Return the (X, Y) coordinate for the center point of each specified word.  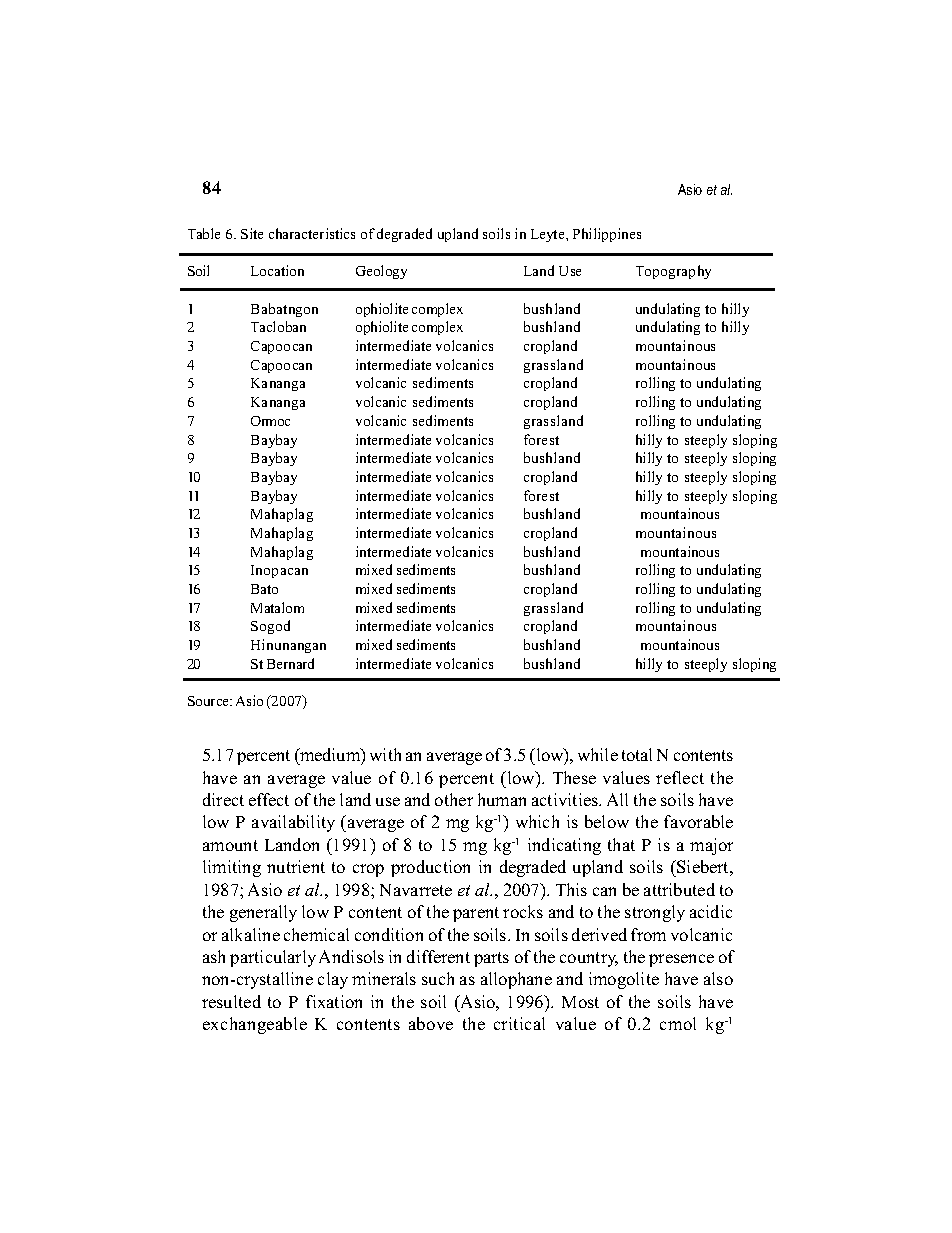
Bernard (290, 663)
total (637, 754)
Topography (673, 272)
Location (277, 270)
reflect (680, 777)
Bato (264, 589)
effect (269, 799)
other (454, 799)
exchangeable (255, 1025)
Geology (381, 272)
